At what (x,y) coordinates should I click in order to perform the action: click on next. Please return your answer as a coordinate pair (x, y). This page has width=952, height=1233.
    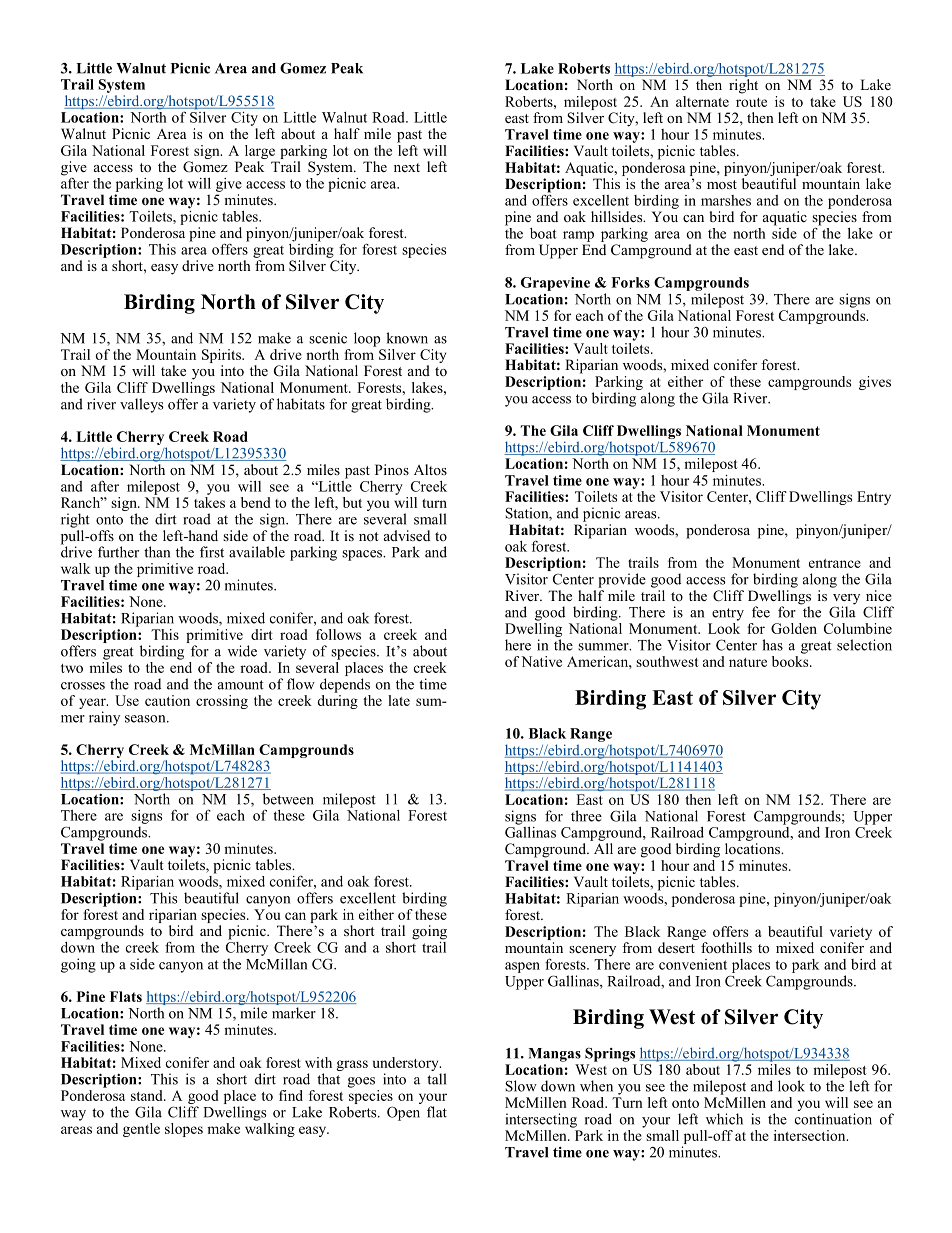
    Looking at the image, I should click on (407, 167).
